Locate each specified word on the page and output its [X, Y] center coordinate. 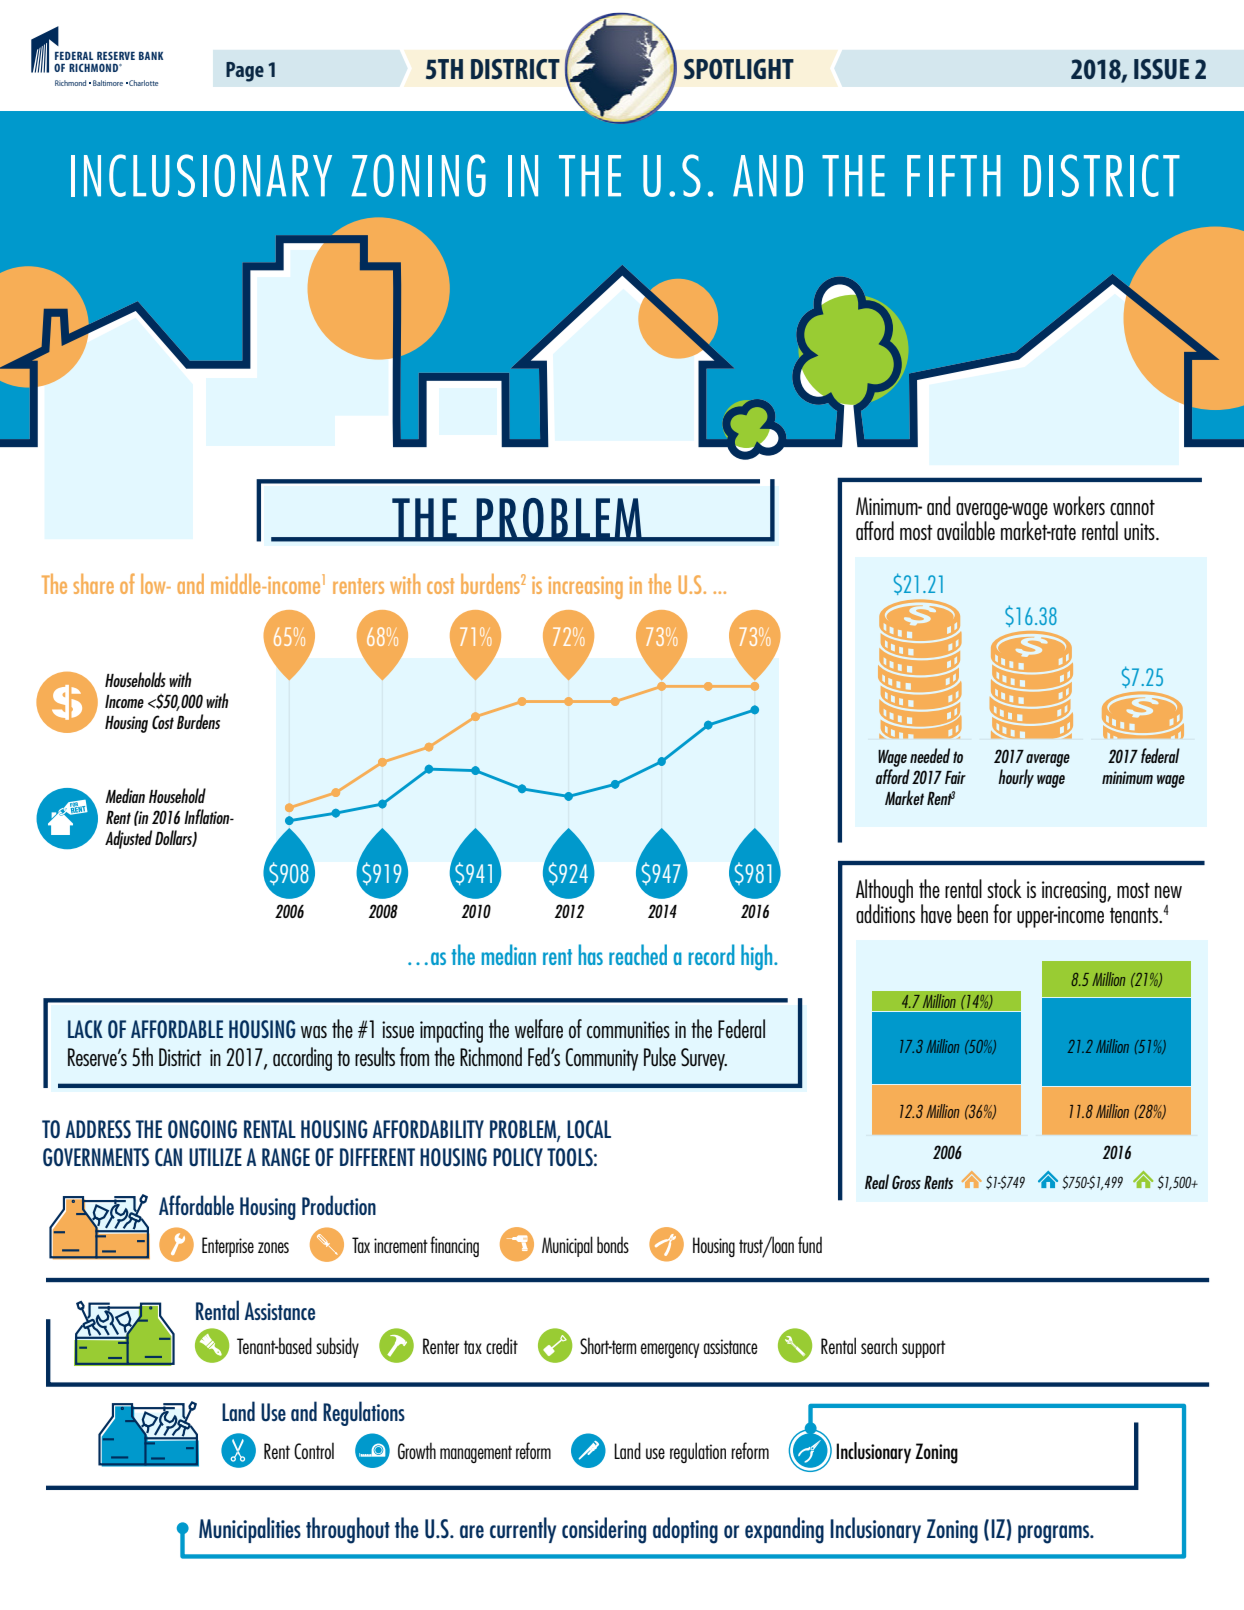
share [93, 584]
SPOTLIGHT [739, 69]
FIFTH [954, 176]
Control [314, 1450]
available [967, 529]
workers [1079, 505]
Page [245, 72]
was [314, 1032]
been [972, 913]
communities [628, 1029]
